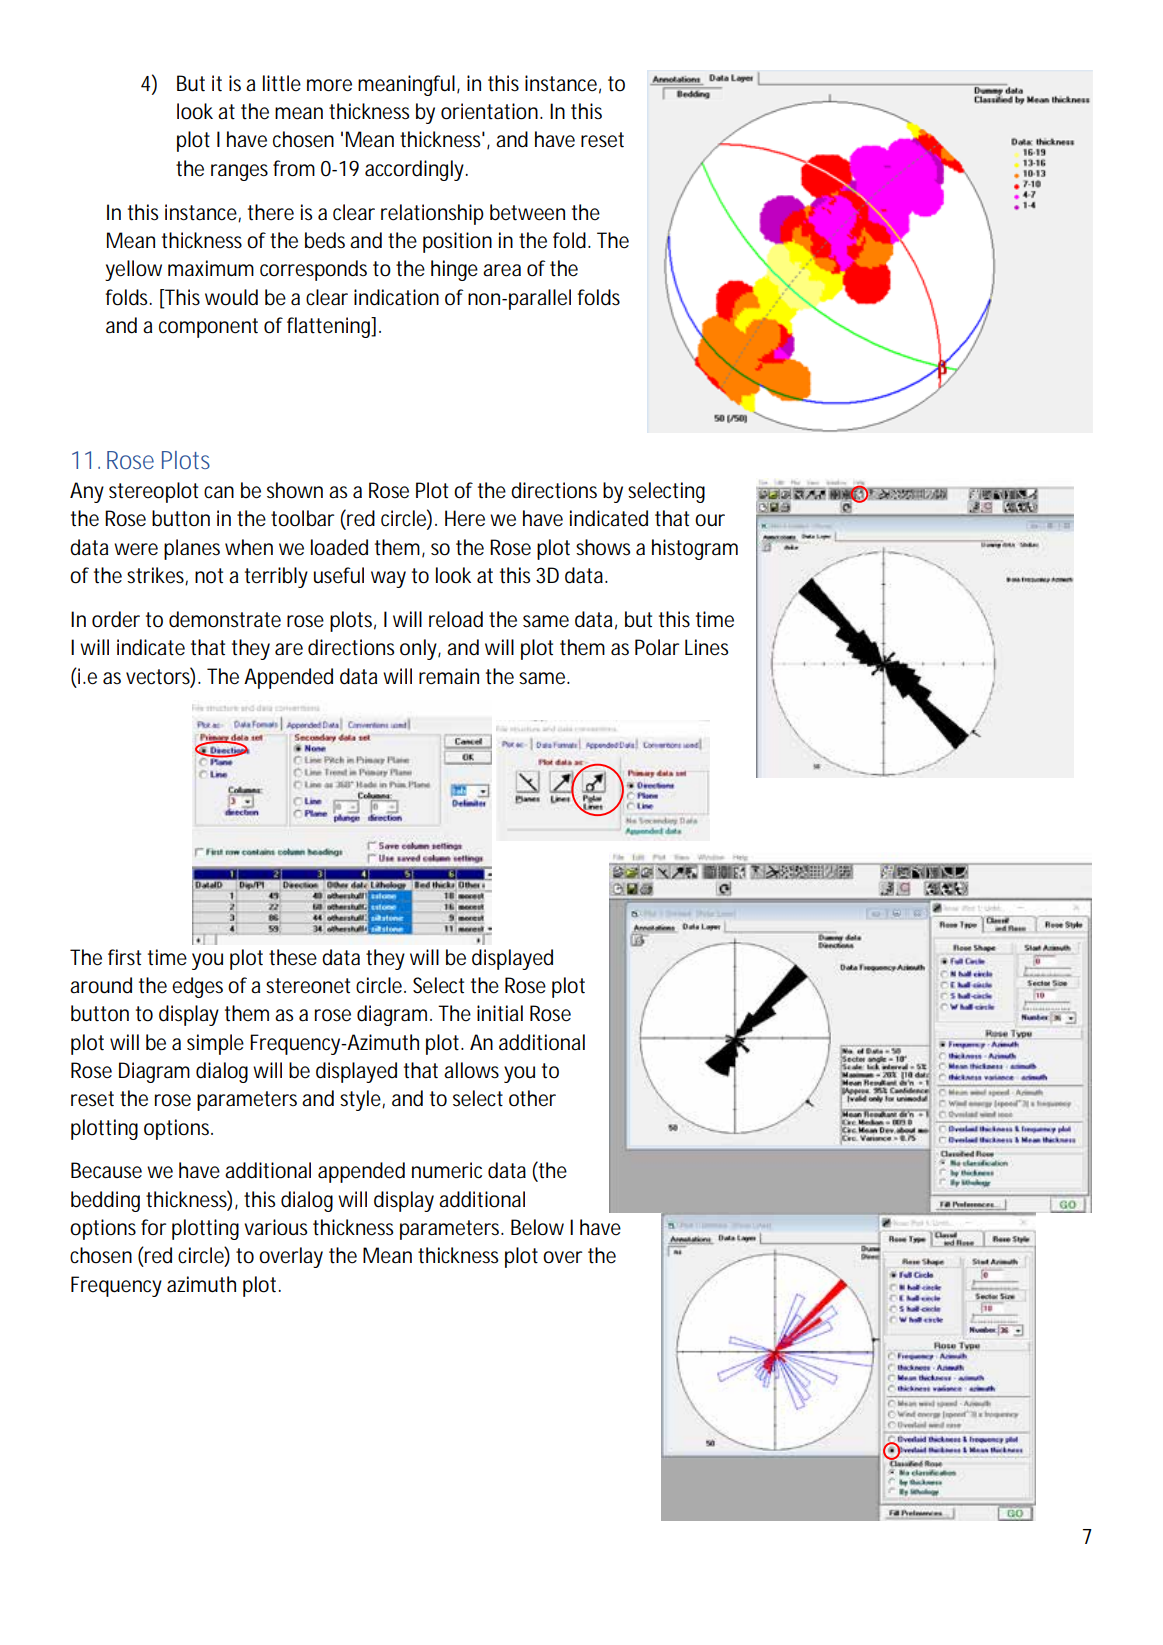 This document has height=1645, width=1163. Describe the element at coordinates (447, 1170) in the document. I see `numeric` at that location.
